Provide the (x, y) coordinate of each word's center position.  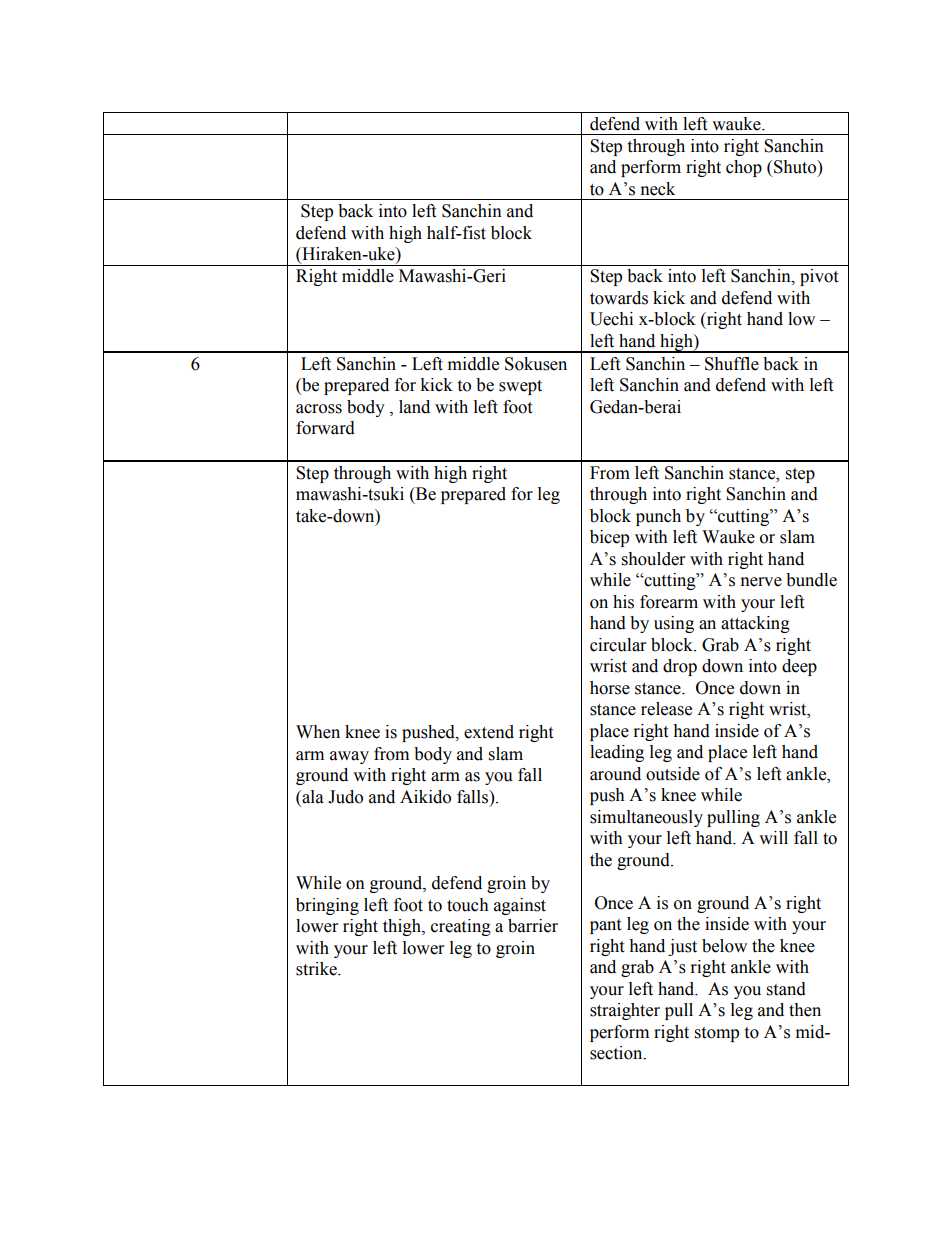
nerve (761, 582)
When (318, 732)
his (623, 602)
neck (658, 189)
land (414, 407)
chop (744, 168)
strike (317, 969)
